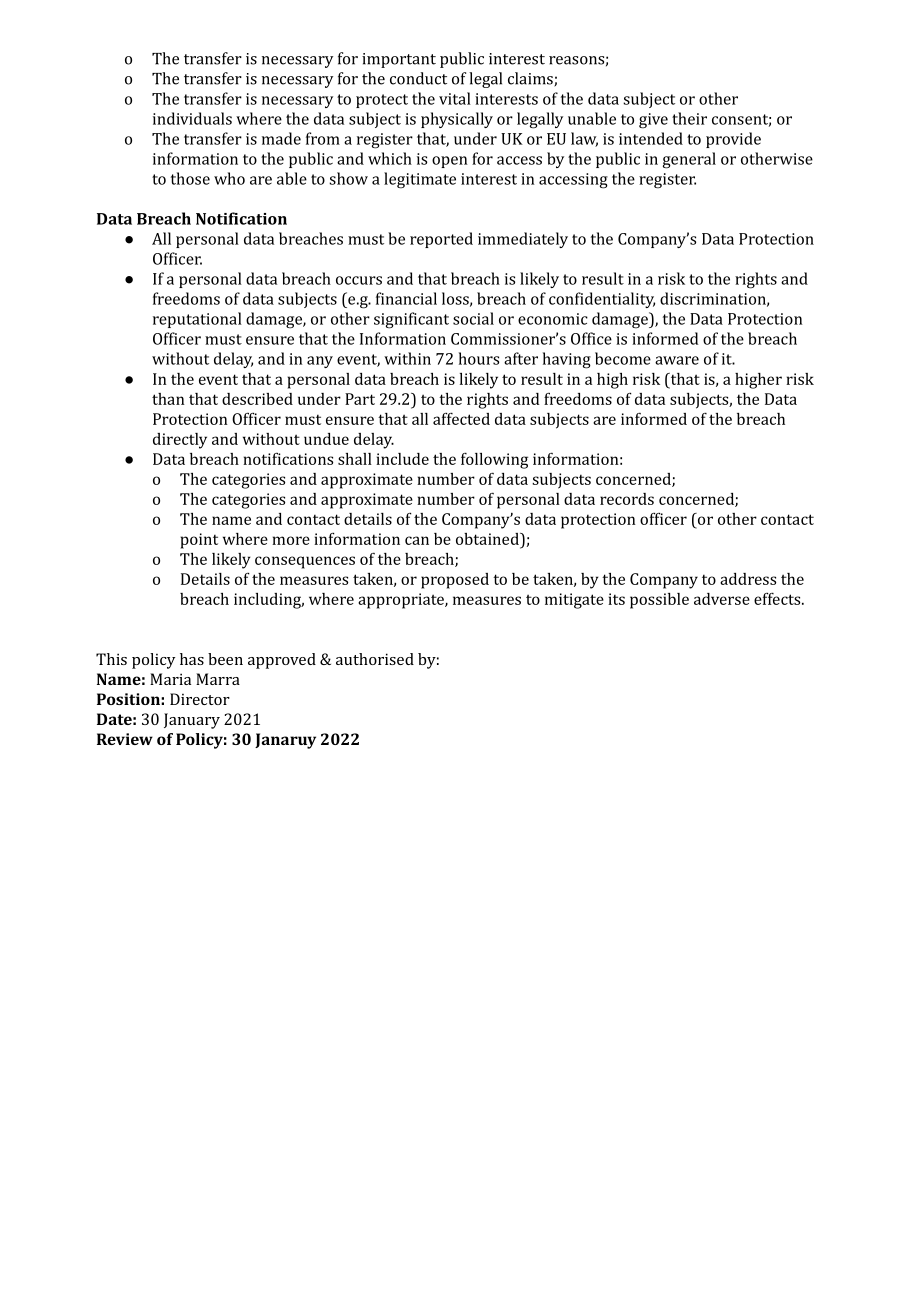 The width and height of the screenshot is (924, 1307). Describe the element at coordinates (192, 118) in the screenshot. I see `individuals` at that location.
